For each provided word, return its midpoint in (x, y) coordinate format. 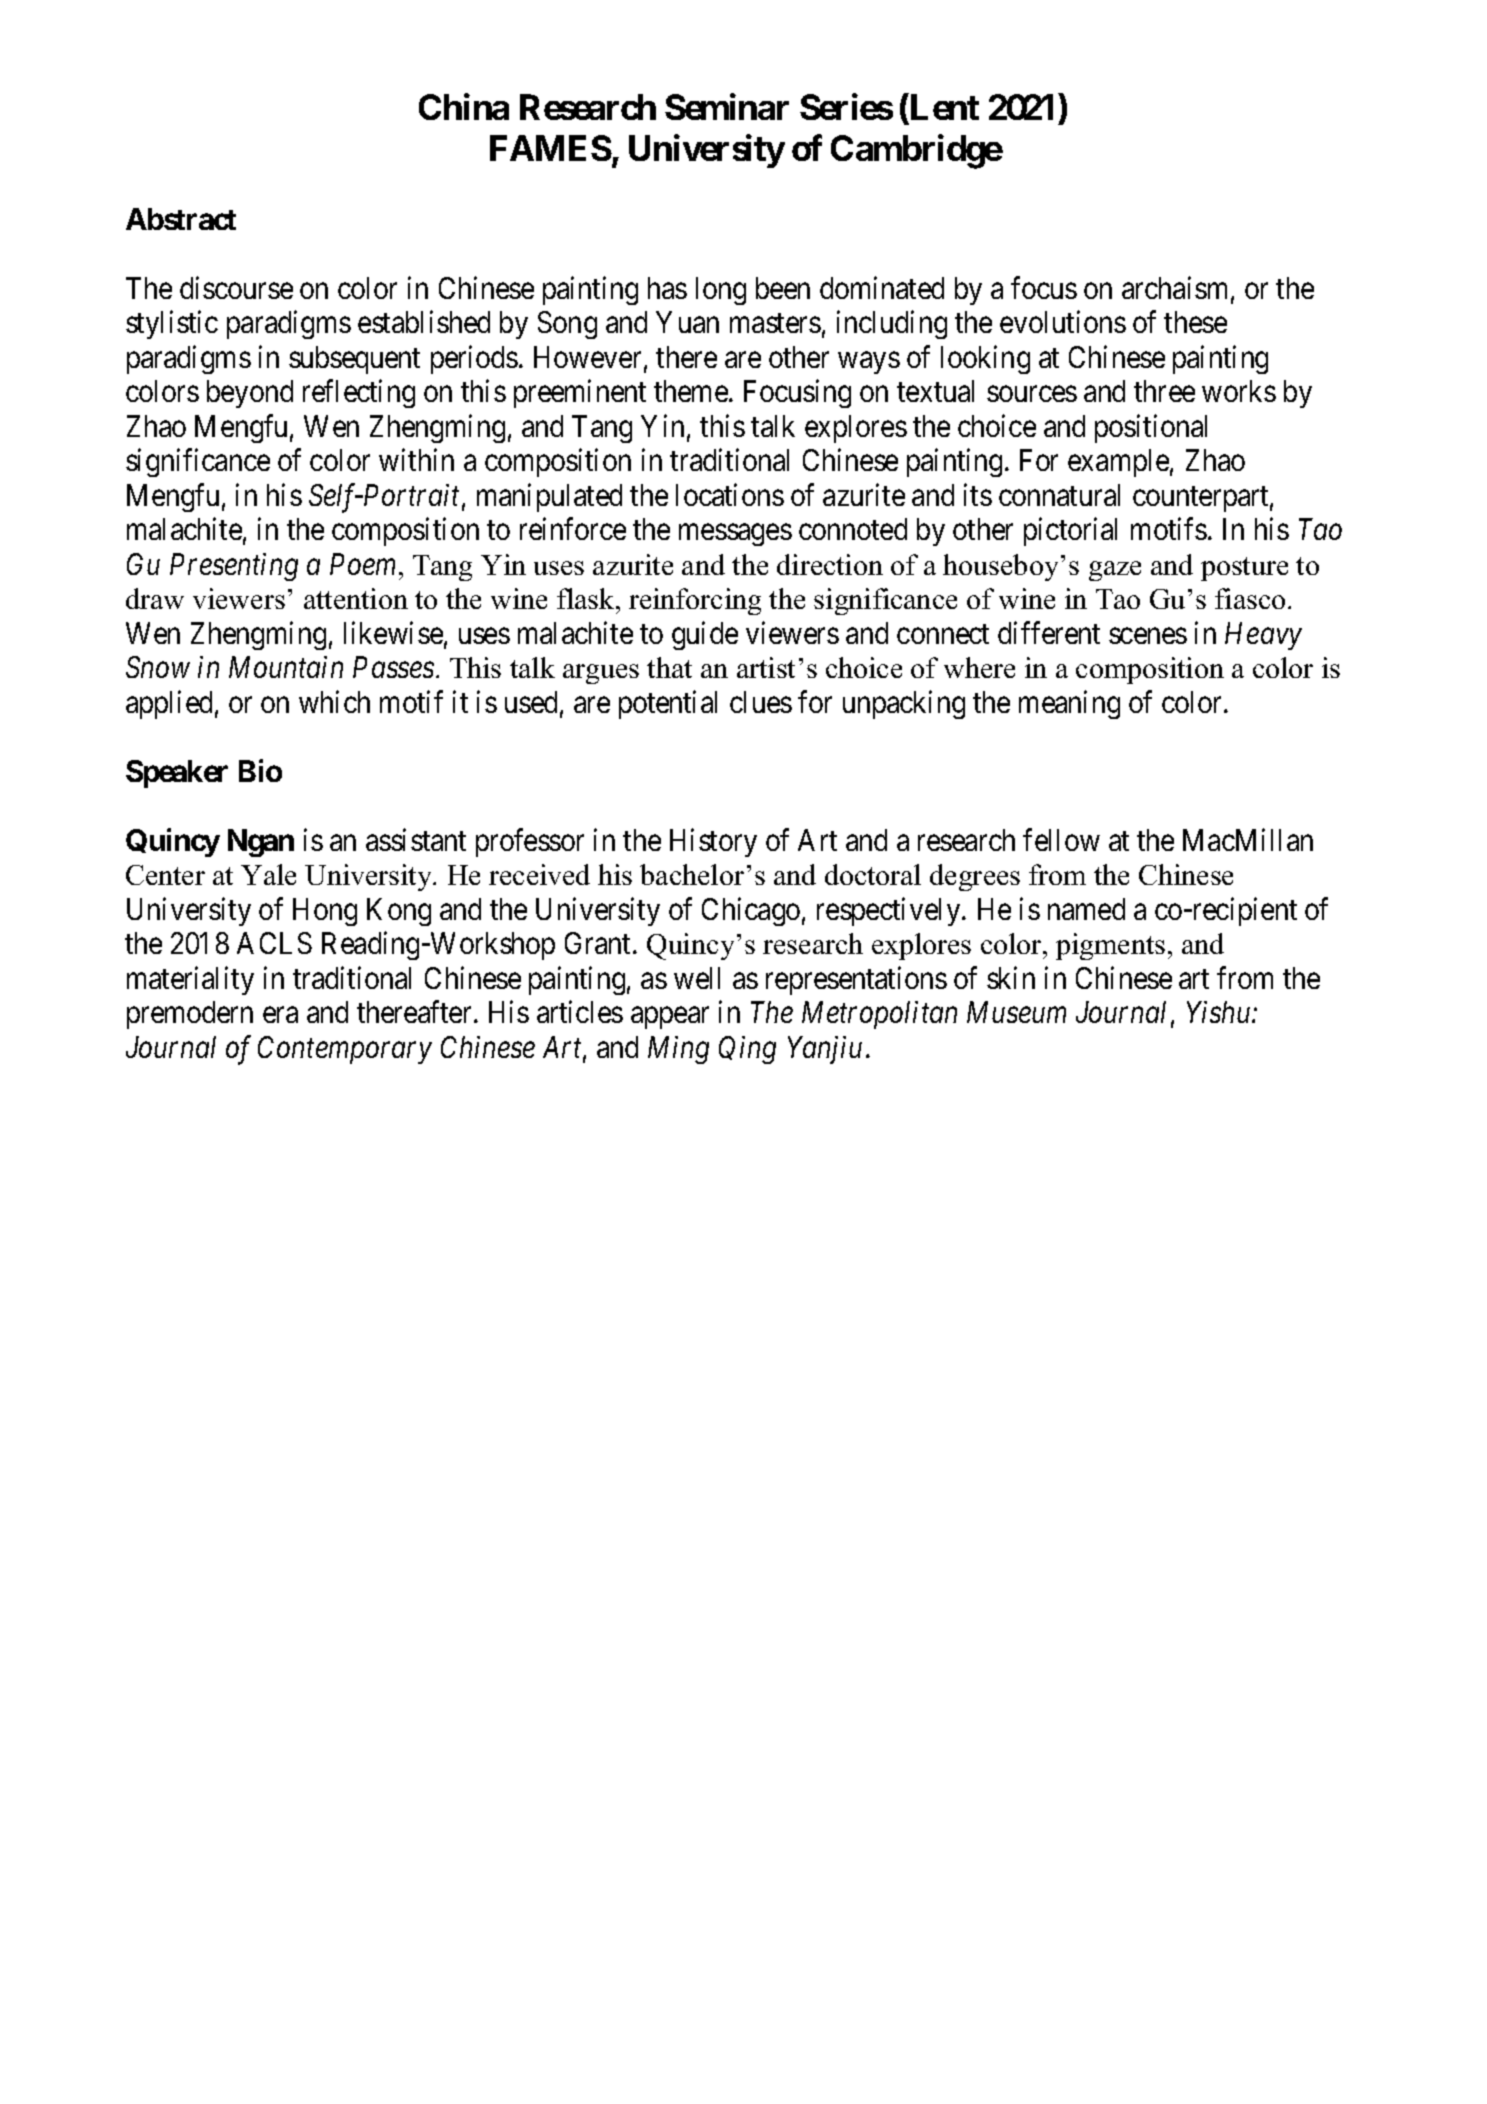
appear (670, 1018)
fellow (1061, 839)
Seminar (727, 107)
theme (691, 391)
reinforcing (695, 601)
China (464, 107)
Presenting (234, 567)
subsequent (354, 360)
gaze (1115, 571)
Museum (1016, 1012)
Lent (943, 109)
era (280, 1015)
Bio (260, 771)
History (713, 842)
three (1164, 391)
